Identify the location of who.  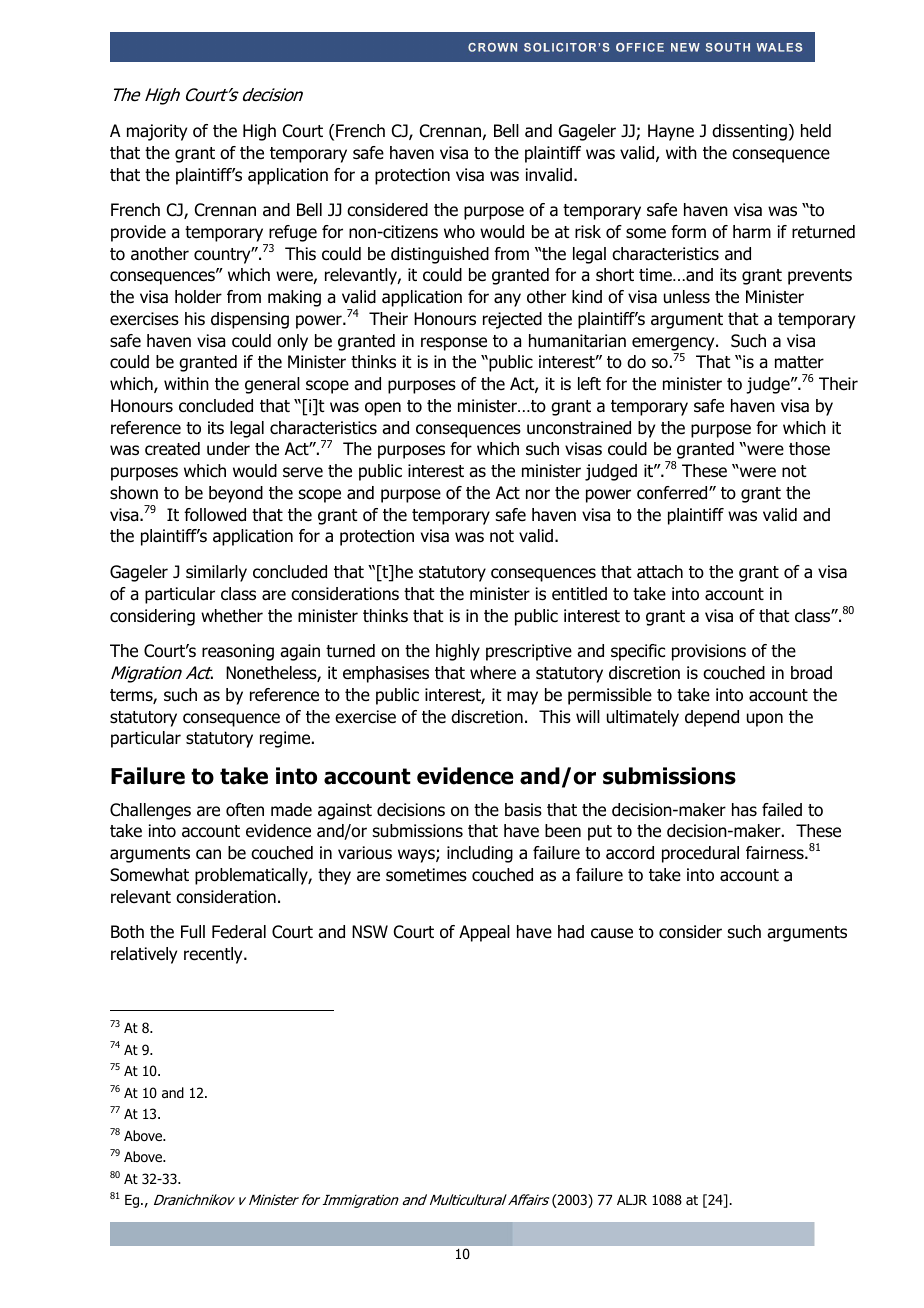
(459, 232).
